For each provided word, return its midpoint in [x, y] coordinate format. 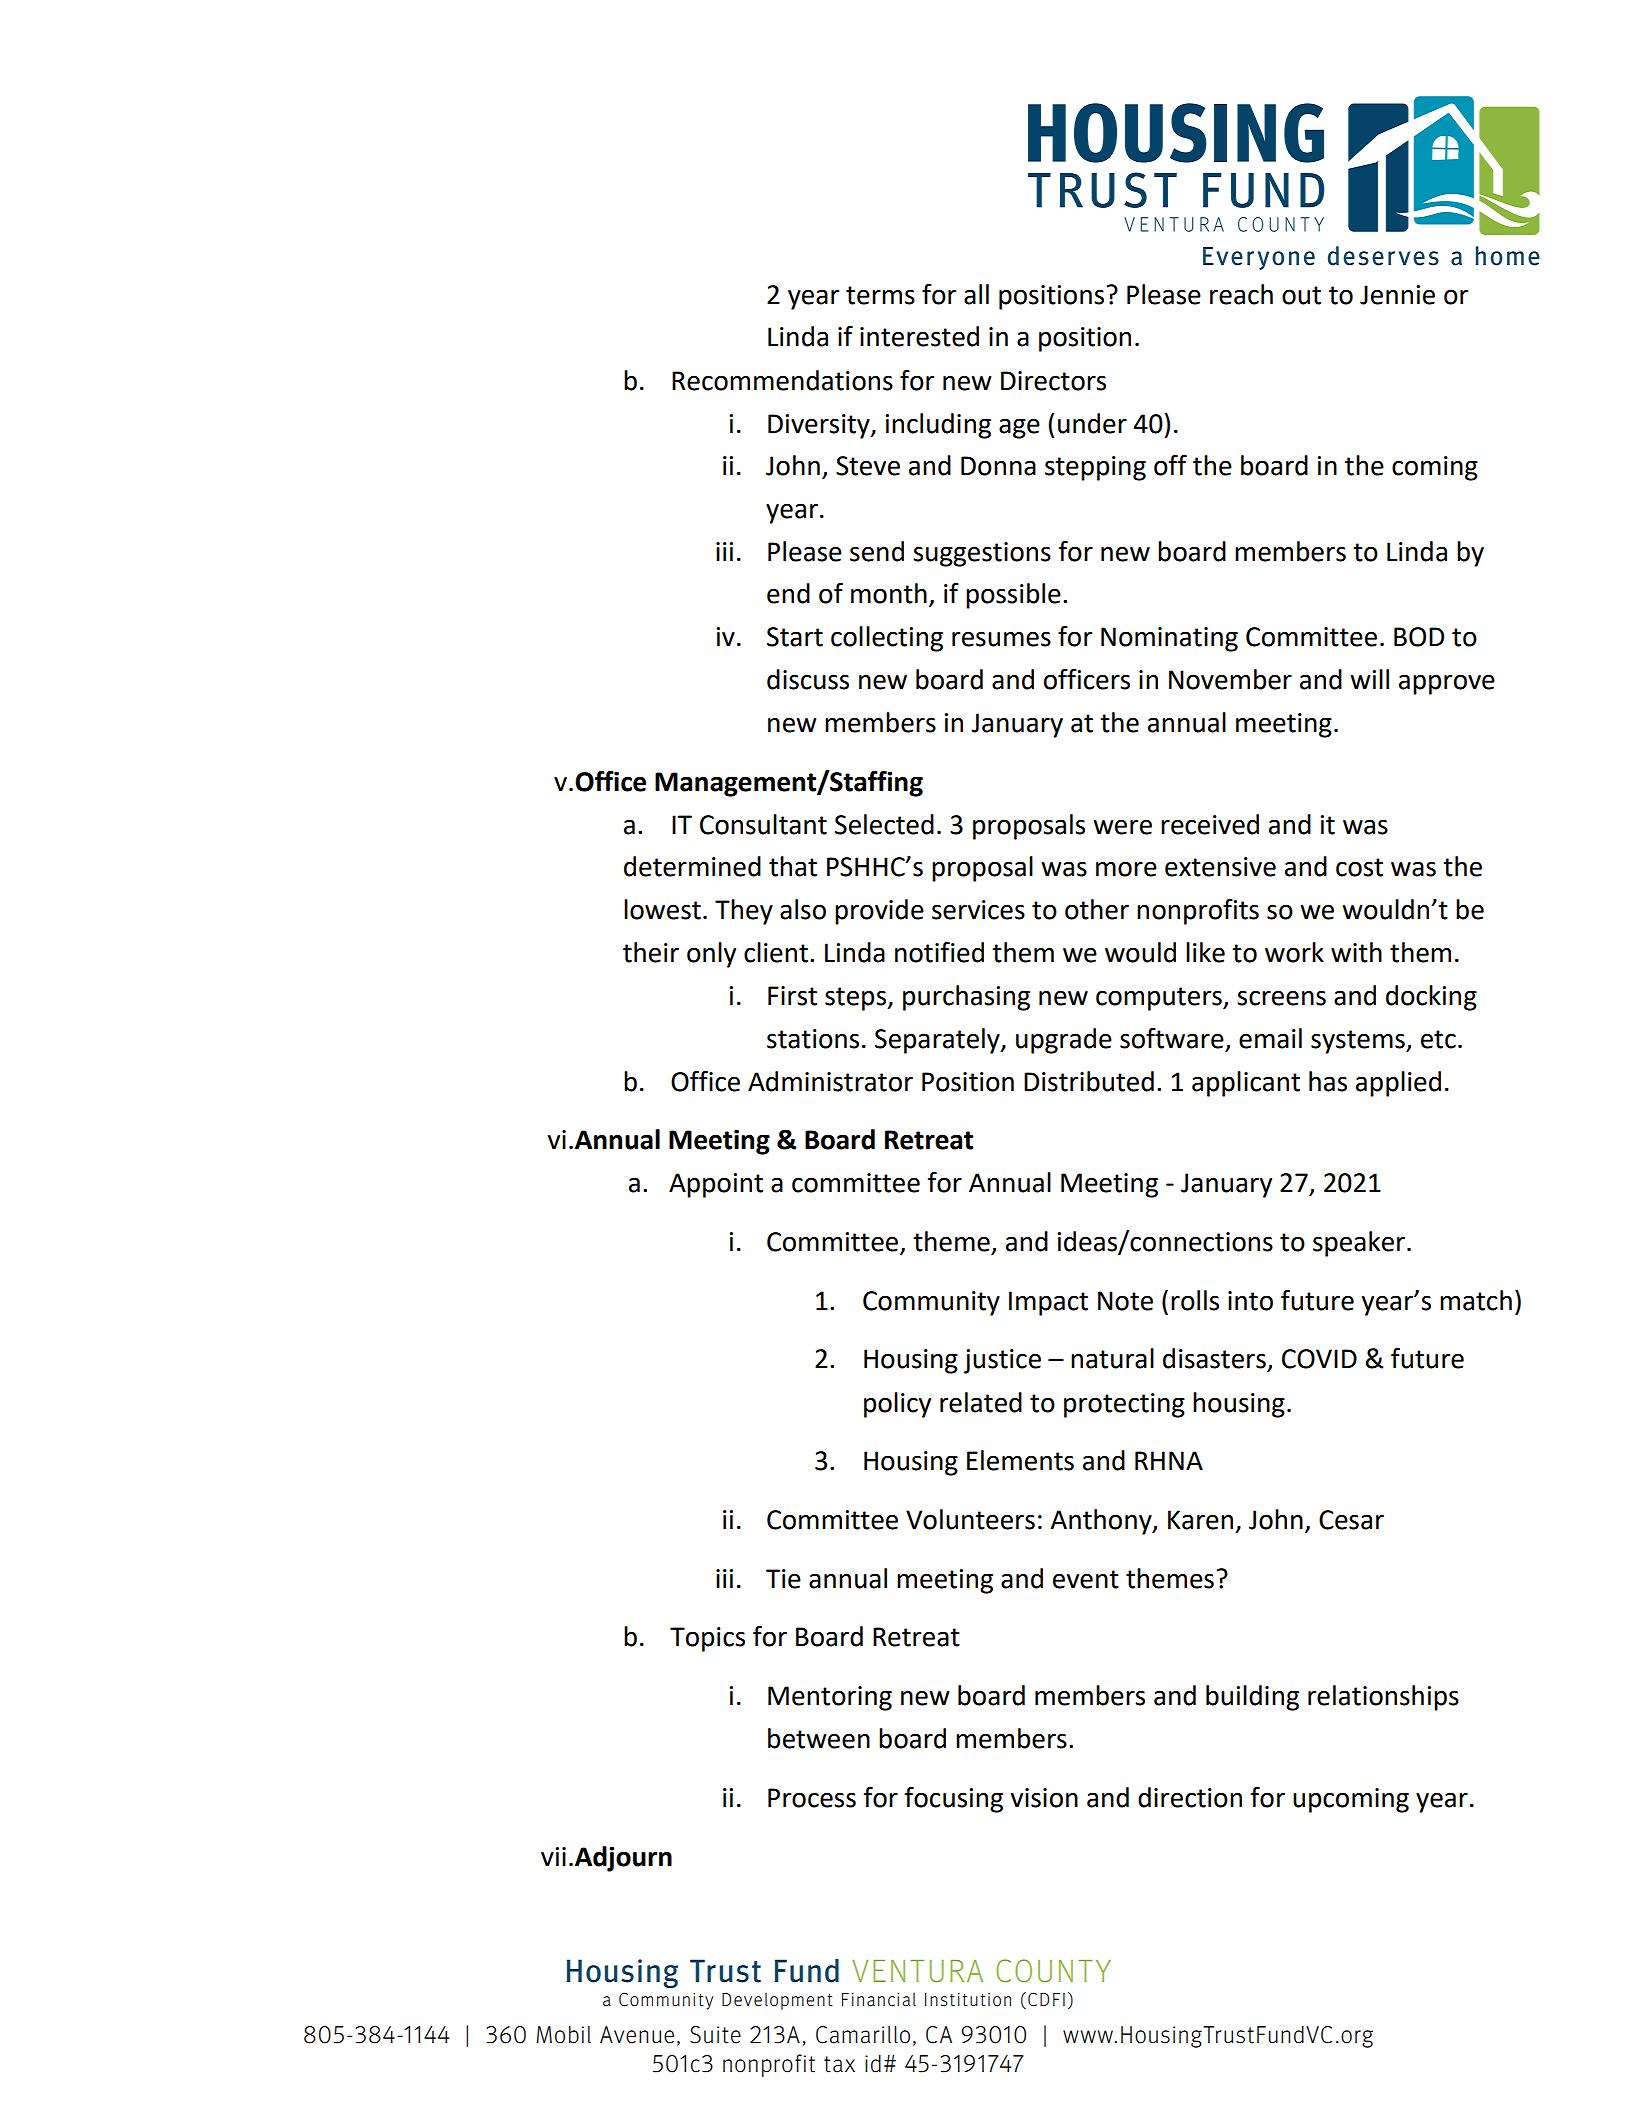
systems [1359, 1042]
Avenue [637, 2035]
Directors [1053, 381]
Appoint [716, 1185]
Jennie [1397, 295]
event [1086, 1579]
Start [795, 637]
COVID [1319, 1359]
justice [1002, 1361]
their [651, 952]
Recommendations [782, 380]
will [1369, 679]
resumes [1001, 639]
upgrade [1064, 1041]
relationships [1383, 1698]
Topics [707, 1639]
